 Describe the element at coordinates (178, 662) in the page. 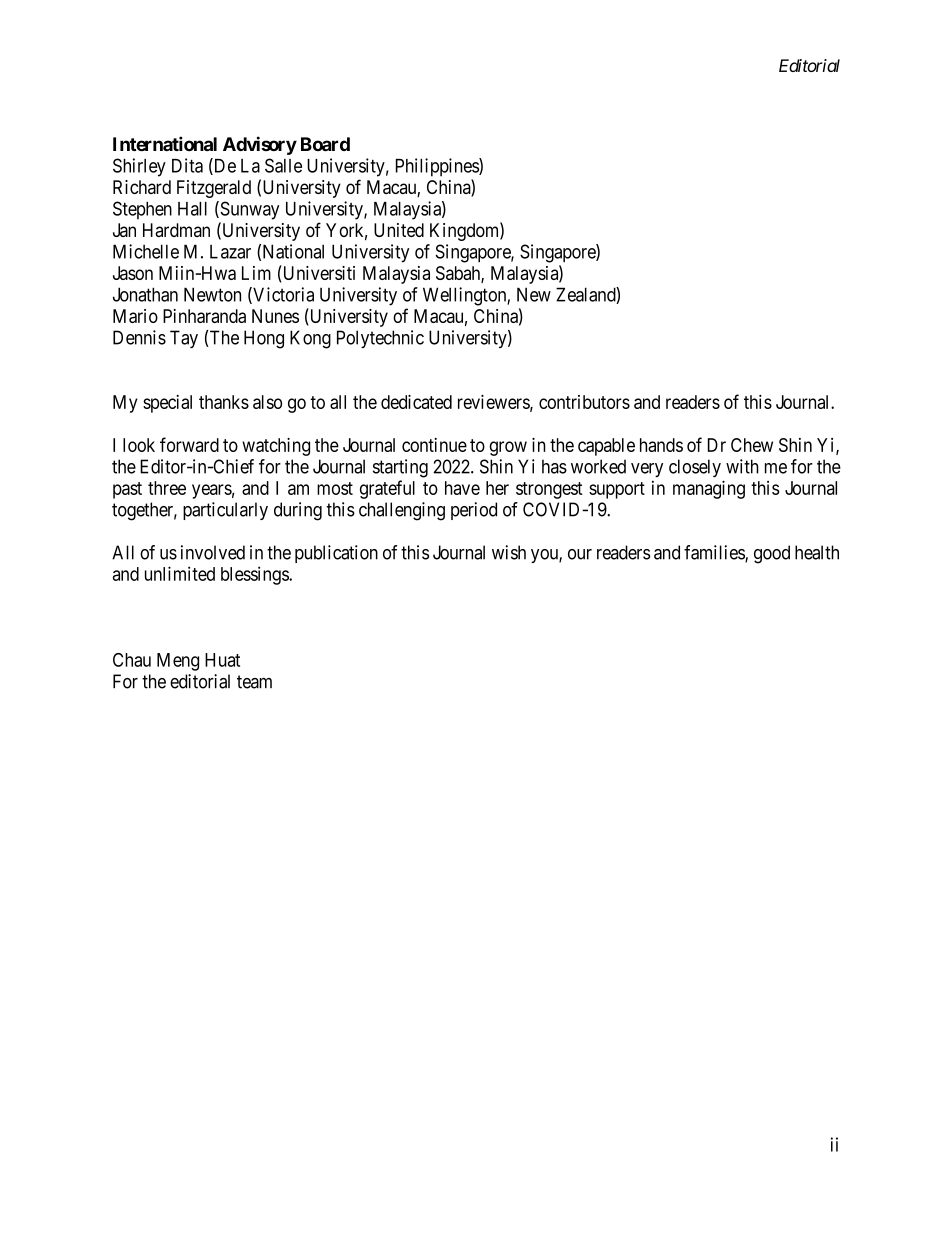

I see `Meng` at that location.
